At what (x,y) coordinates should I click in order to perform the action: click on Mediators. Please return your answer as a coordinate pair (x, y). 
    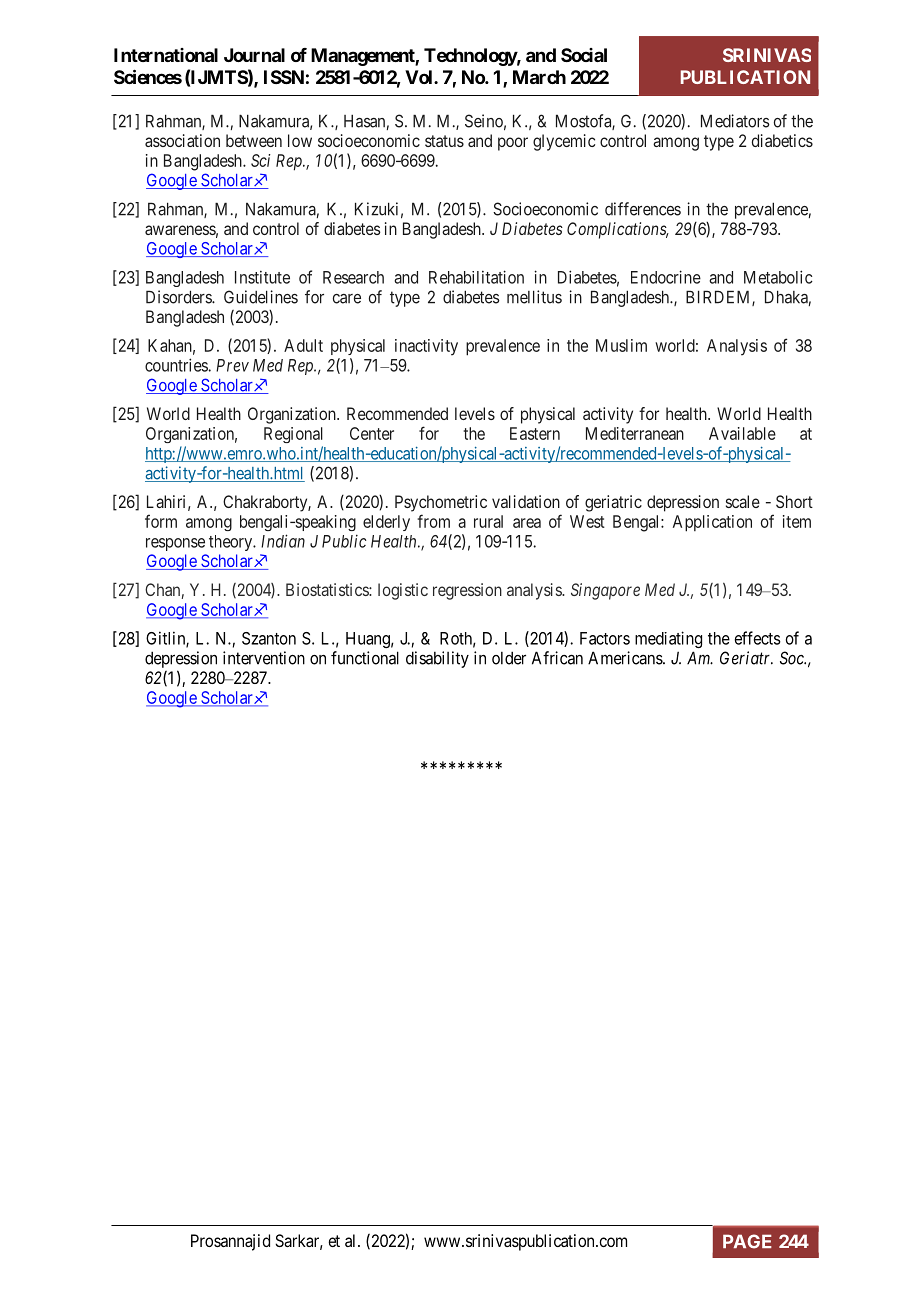
    Looking at the image, I should click on (735, 121).
